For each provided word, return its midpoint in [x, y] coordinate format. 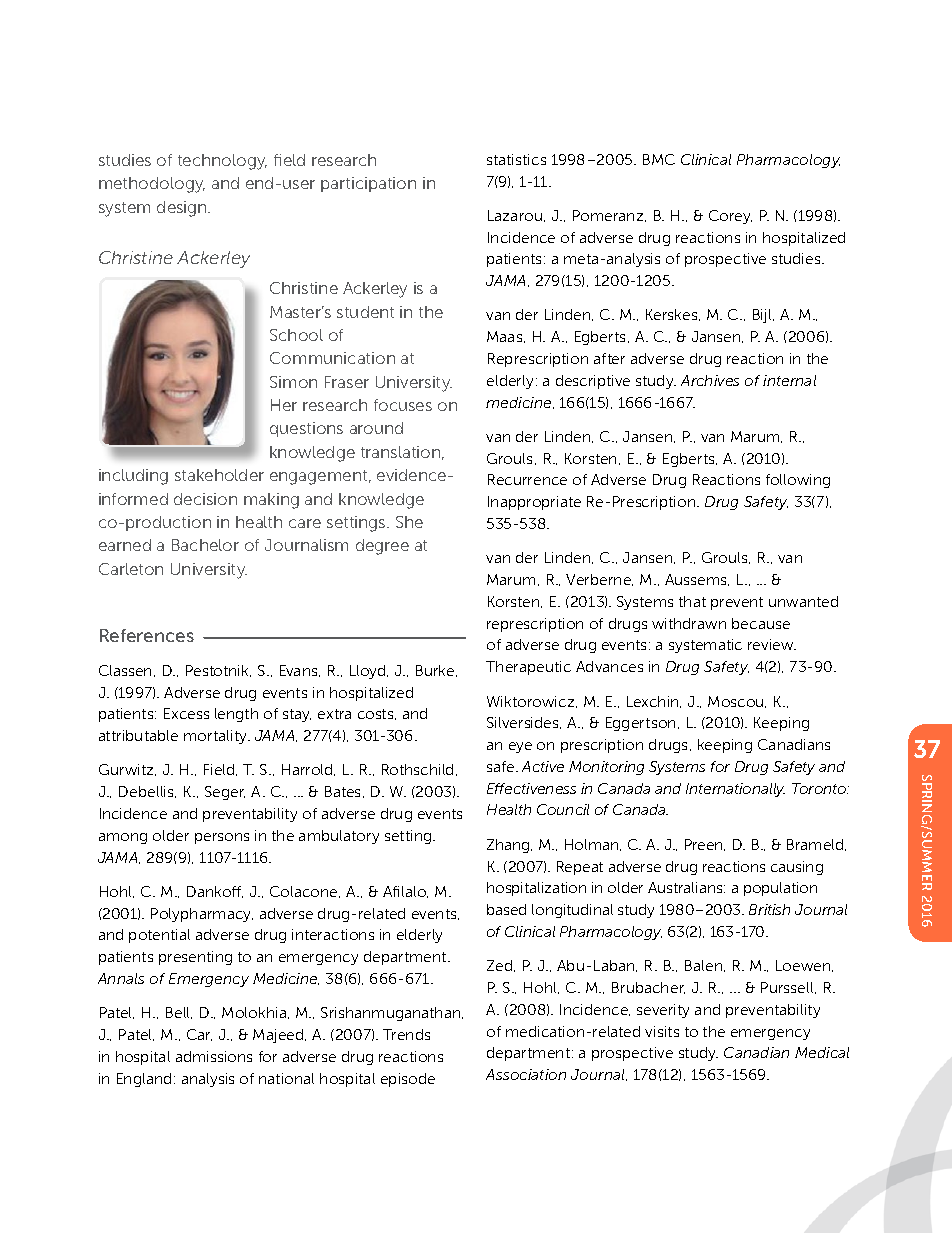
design [183, 209]
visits [662, 1031]
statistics [516, 159]
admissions [214, 1056]
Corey [730, 217]
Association [526, 1074]
